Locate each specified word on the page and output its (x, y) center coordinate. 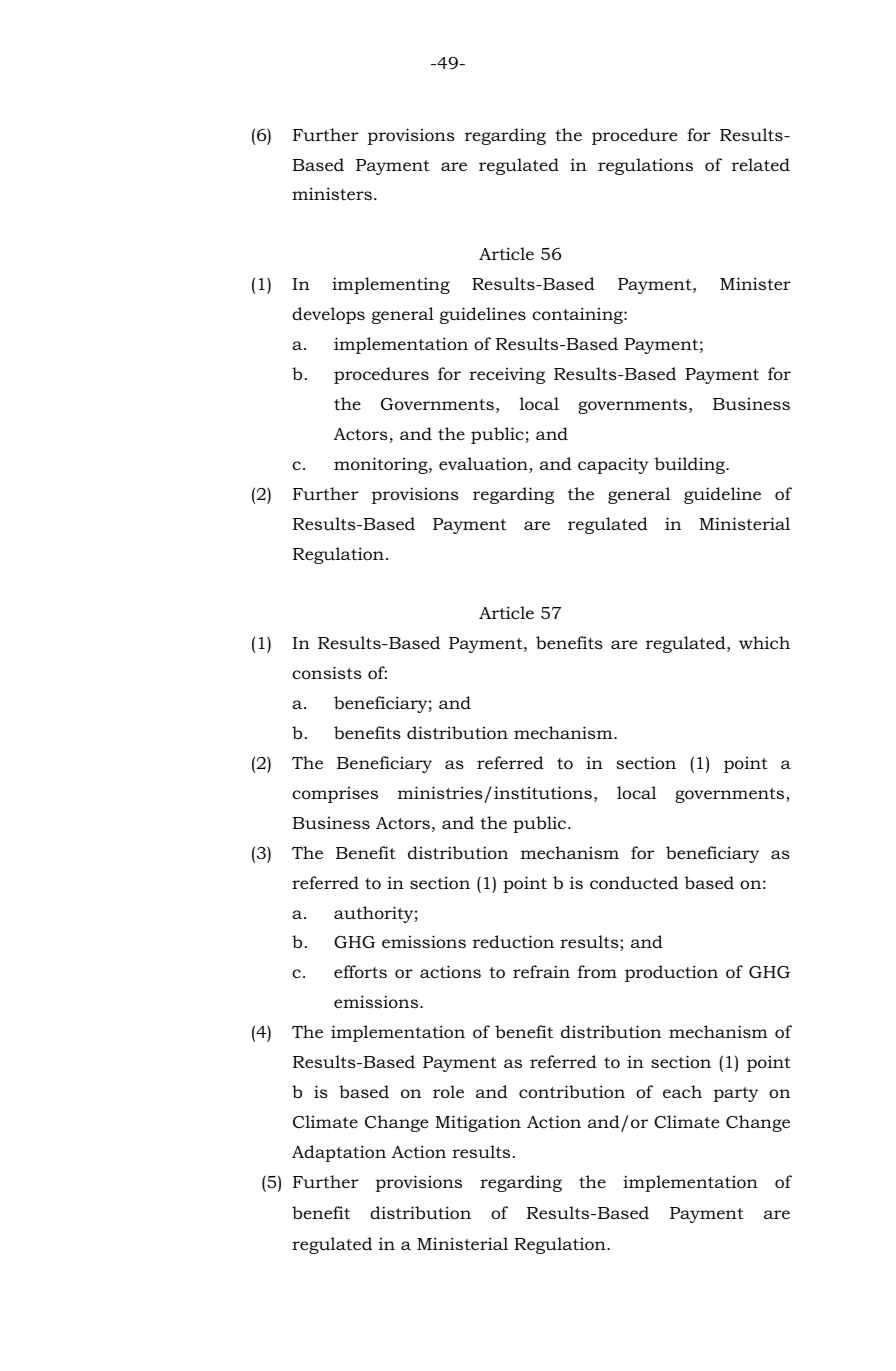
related (761, 165)
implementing (391, 285)
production (671, 973)
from (597, 972)
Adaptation (339, 1153)
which (764, 642)
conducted (634, 883)
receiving (507, 375)
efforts (360, 971)
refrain (541, 971)
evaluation (484, 465)
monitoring (382, 465)
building (690, 465)
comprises (335, 795)
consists (327, 672)
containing (578, 315)
